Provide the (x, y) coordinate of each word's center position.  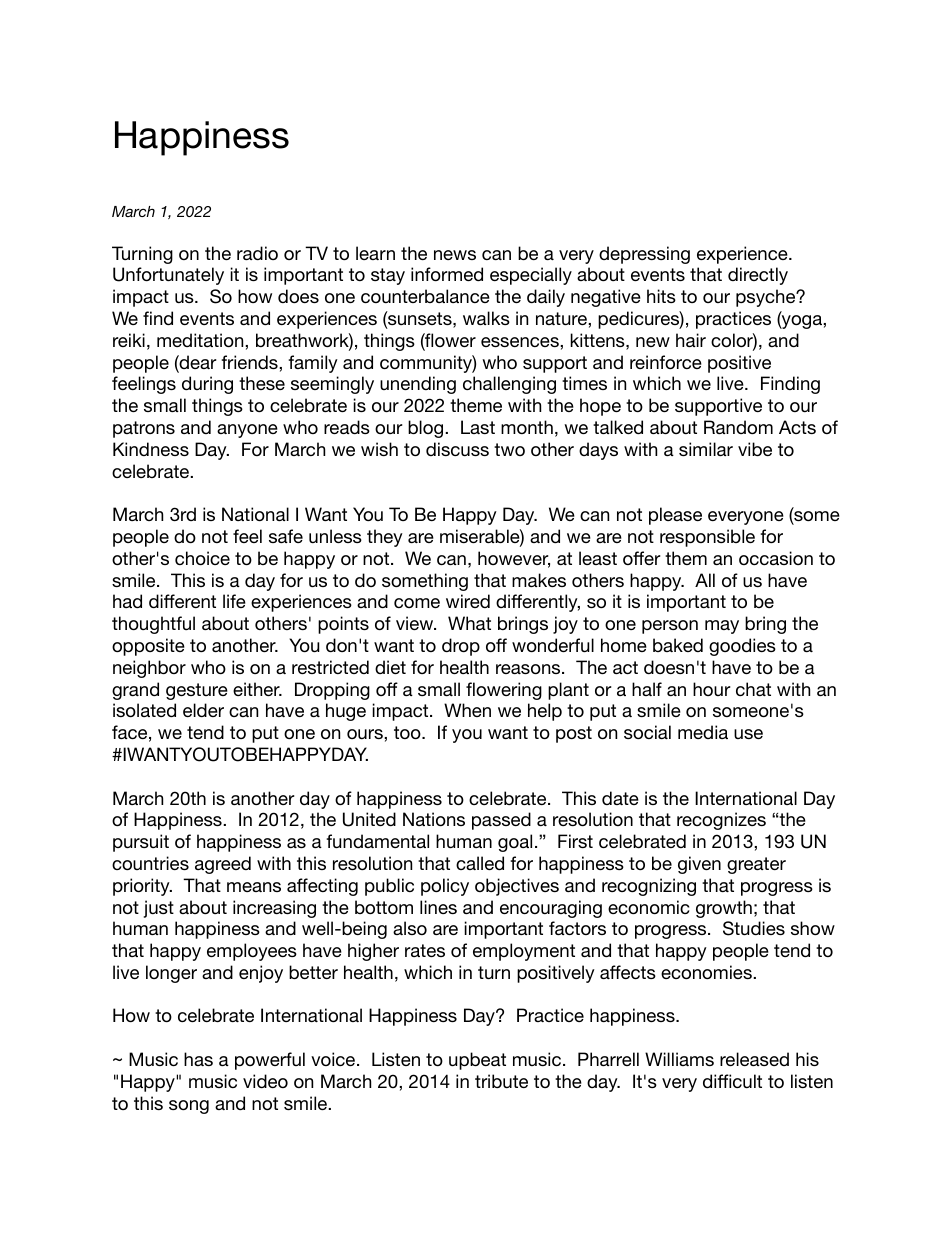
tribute (501, 1081)
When (467, 710)
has (198, 1059)
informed (447, 274)
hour (711, 689)
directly (758, 276)
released (754, 1059)
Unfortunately (168, 276)
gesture (197, 691)
